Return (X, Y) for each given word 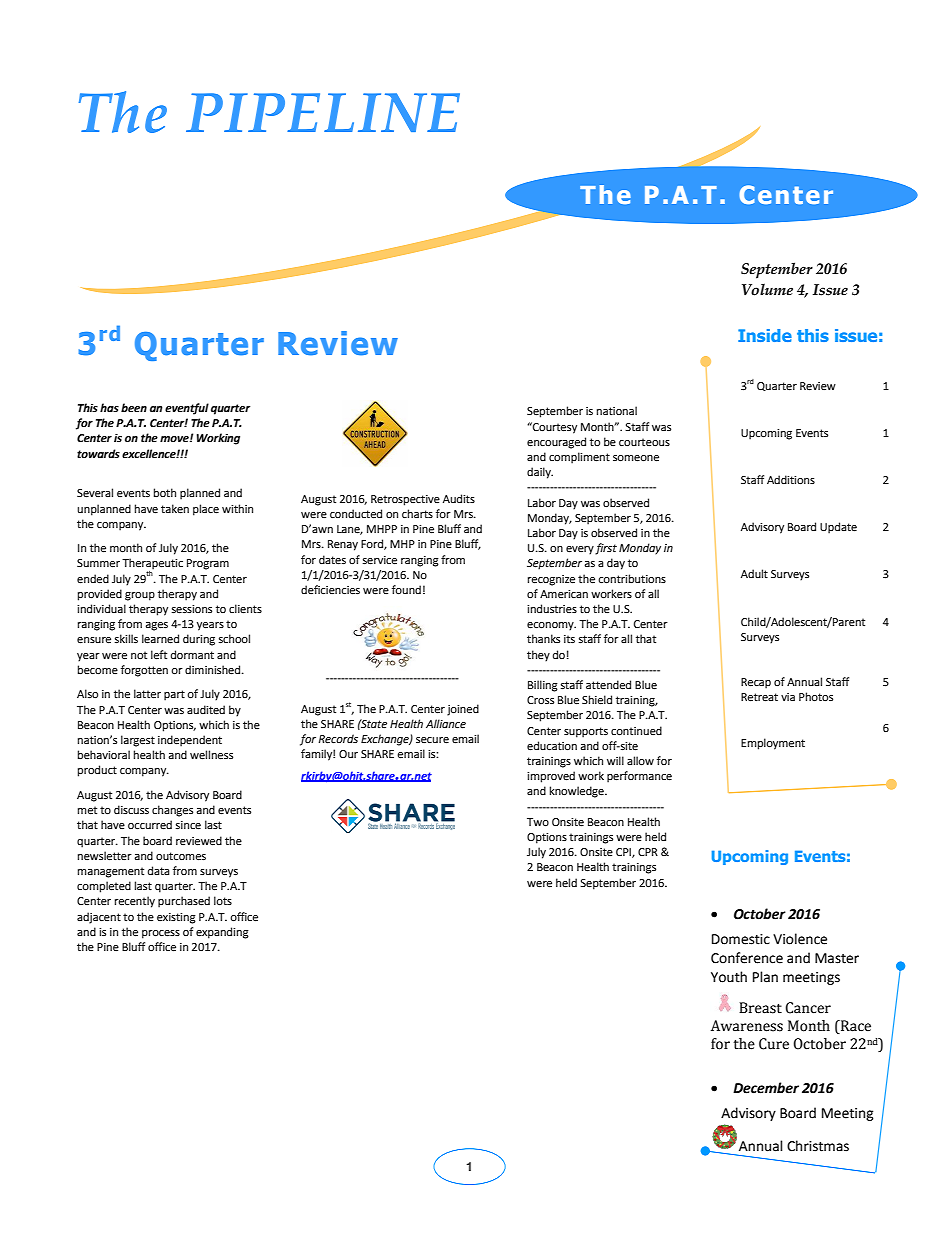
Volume (767, 289)
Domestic (741, 939)
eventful (187, 409)
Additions (791, 479)
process (161, 934)
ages (156, 626)
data (159, 870)
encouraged (556, 443)
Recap (756, 683)
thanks (543, 638)
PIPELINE (323, 112)
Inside (765, 335)
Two (538, 822)
